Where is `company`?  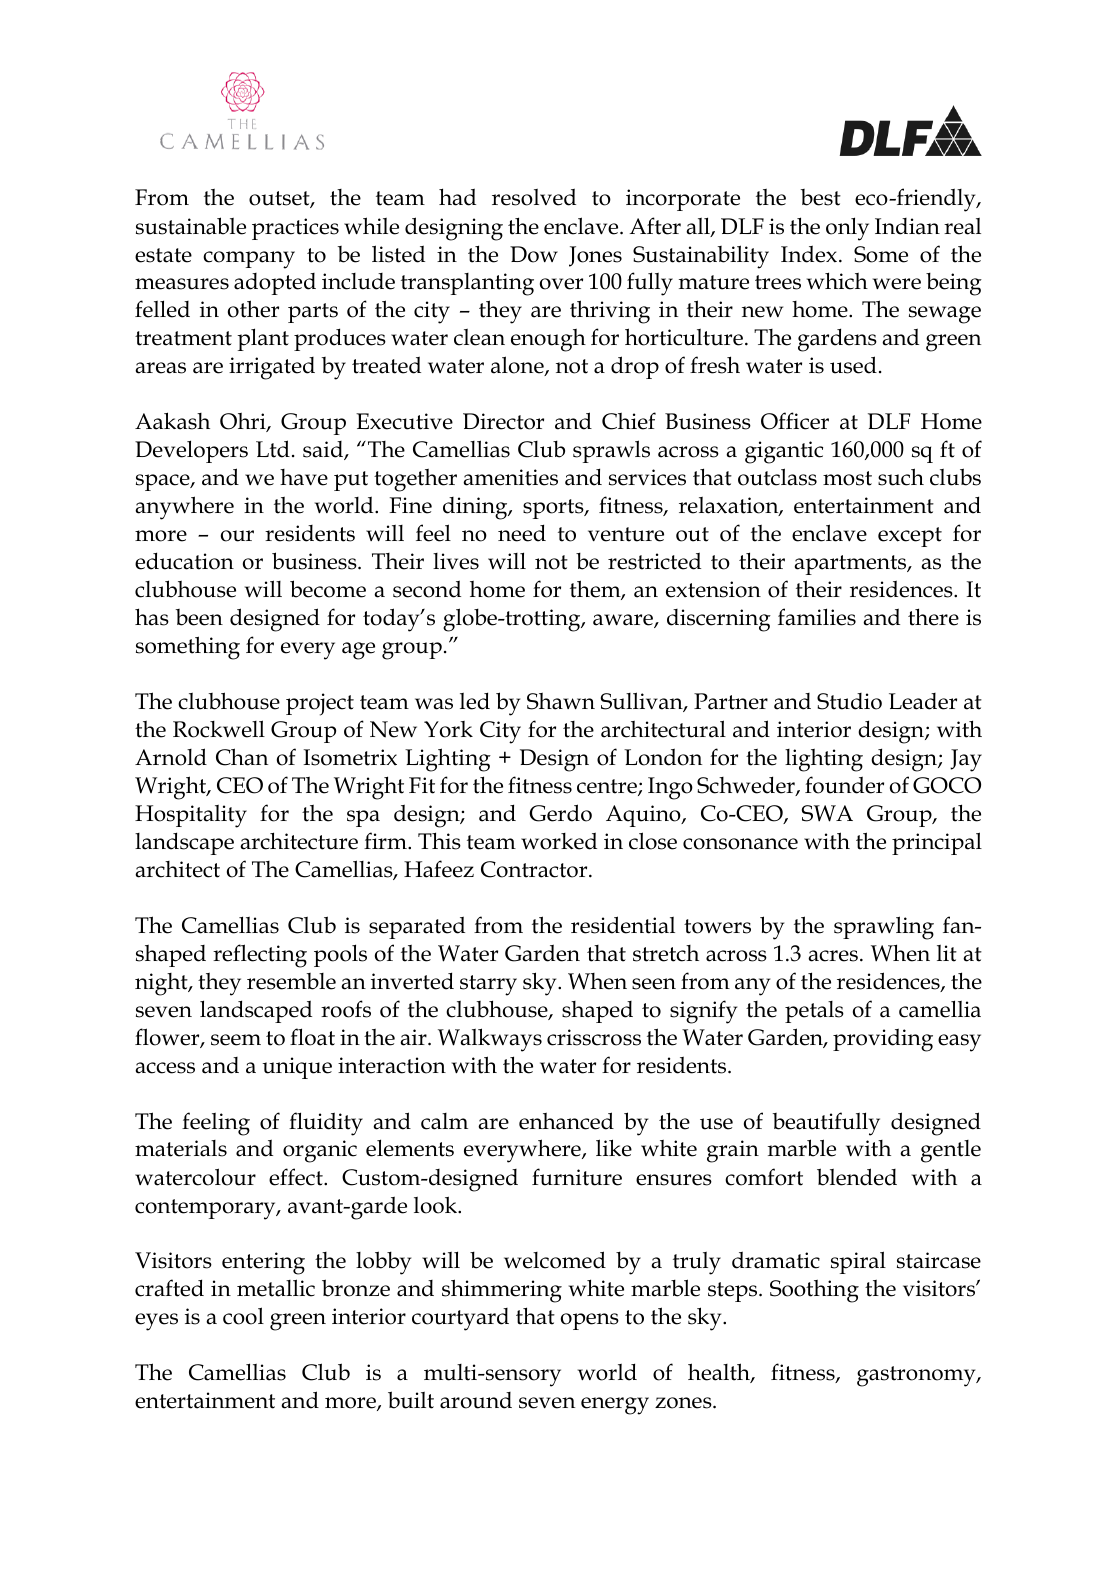 company is located at coordinates (249, 260).
